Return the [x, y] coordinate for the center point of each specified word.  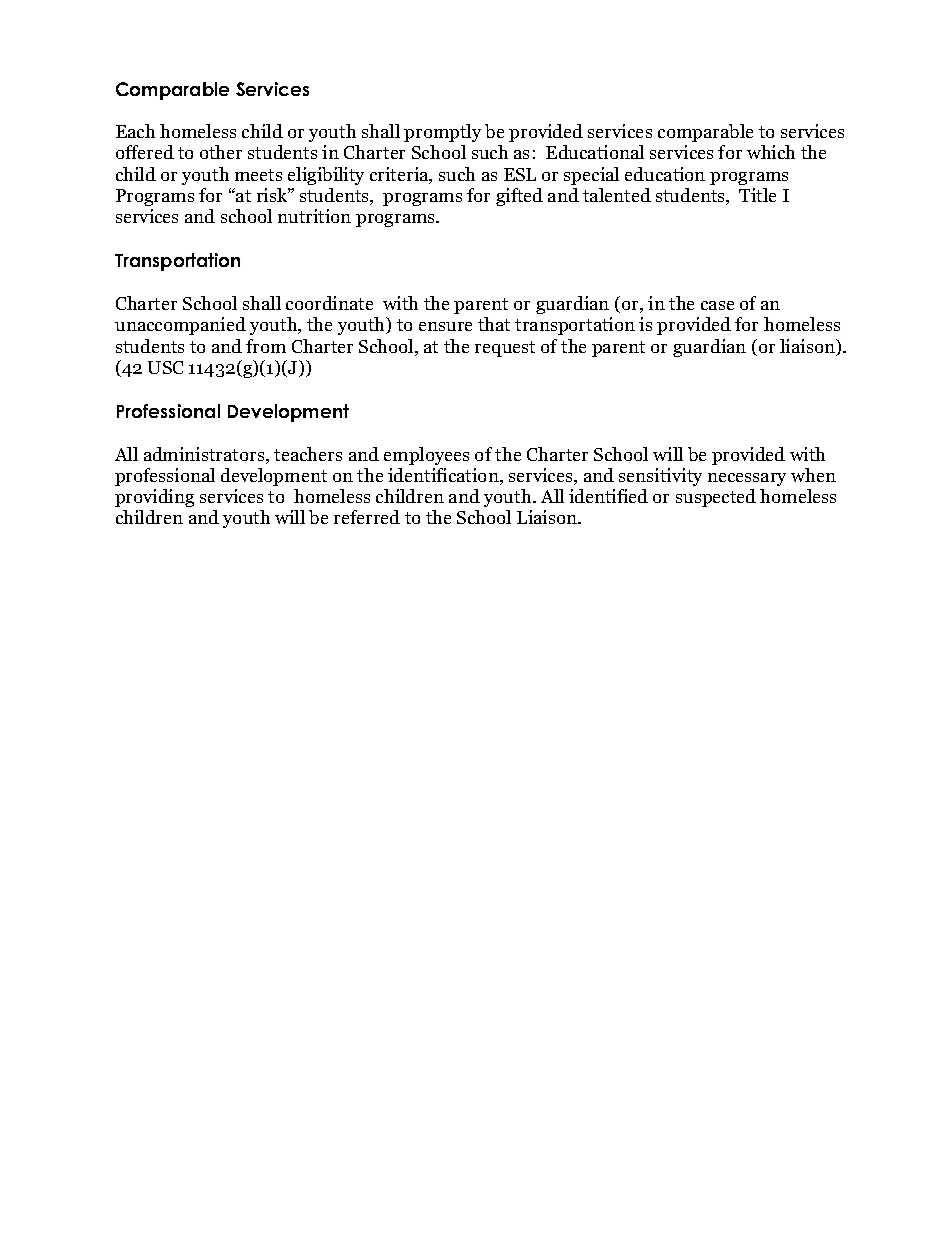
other [221, 152]
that [494, 324]
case [717, 305]
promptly [442, 133]
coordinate [329, 303]
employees [426, 456]
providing [154, 498]
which [771, 152]
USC [165, 367]
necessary [747, 479]
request [505, 349]
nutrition [314, 216]
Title [757, 195]
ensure [445, 326]
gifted [519, 197]
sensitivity [660, 477]
